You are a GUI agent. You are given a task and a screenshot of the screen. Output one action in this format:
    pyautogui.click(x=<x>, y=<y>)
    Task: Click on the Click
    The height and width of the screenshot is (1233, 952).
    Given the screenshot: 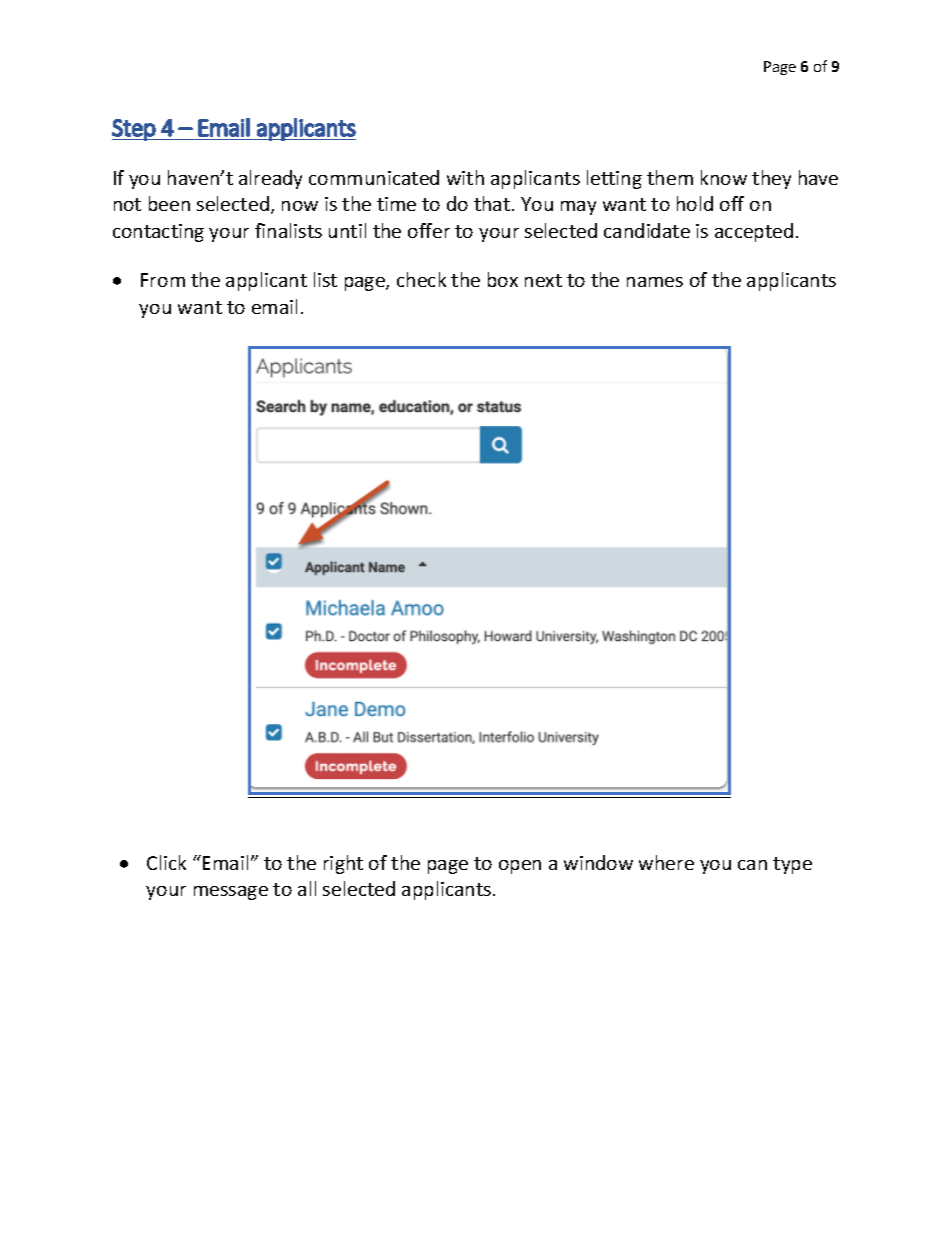 What is the action you would take?
    pyautogui.click(x=166, y=862)
